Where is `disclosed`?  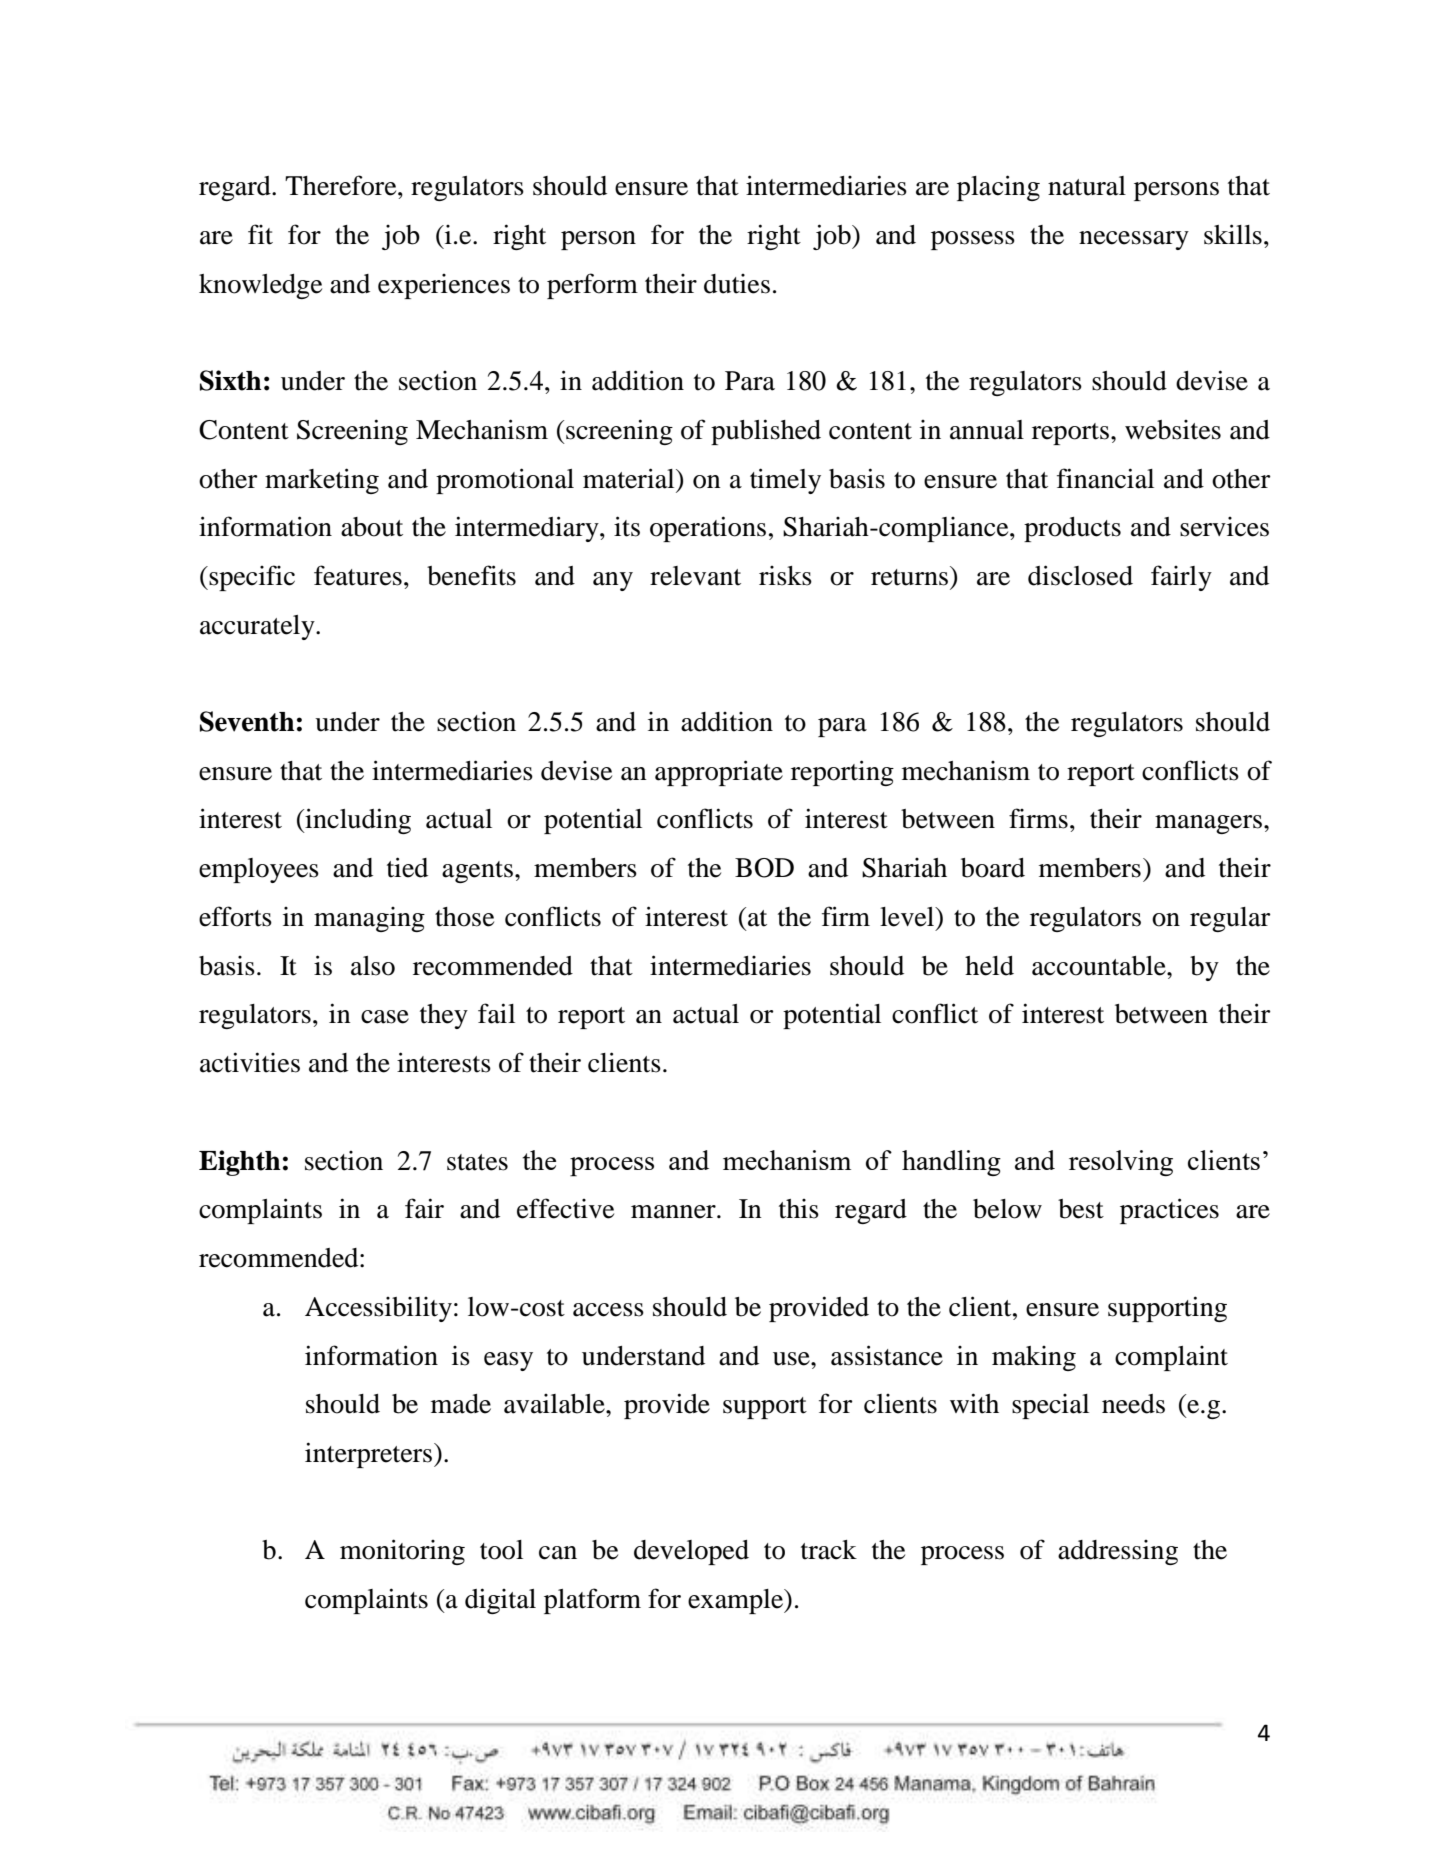 disclosed is located at coordinates (1080, 575).
